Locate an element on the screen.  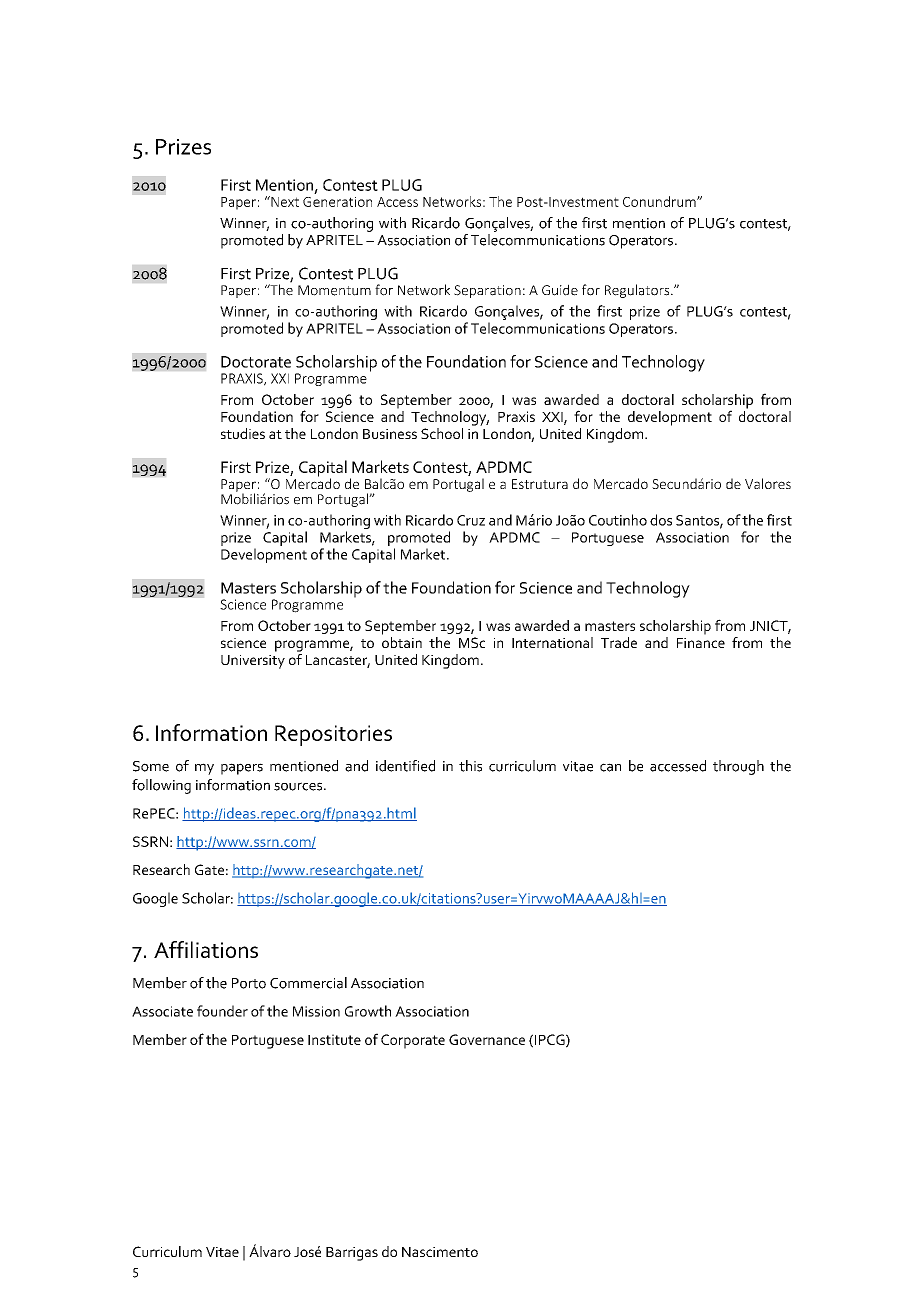
dos is located at coordinates (661, 520).
